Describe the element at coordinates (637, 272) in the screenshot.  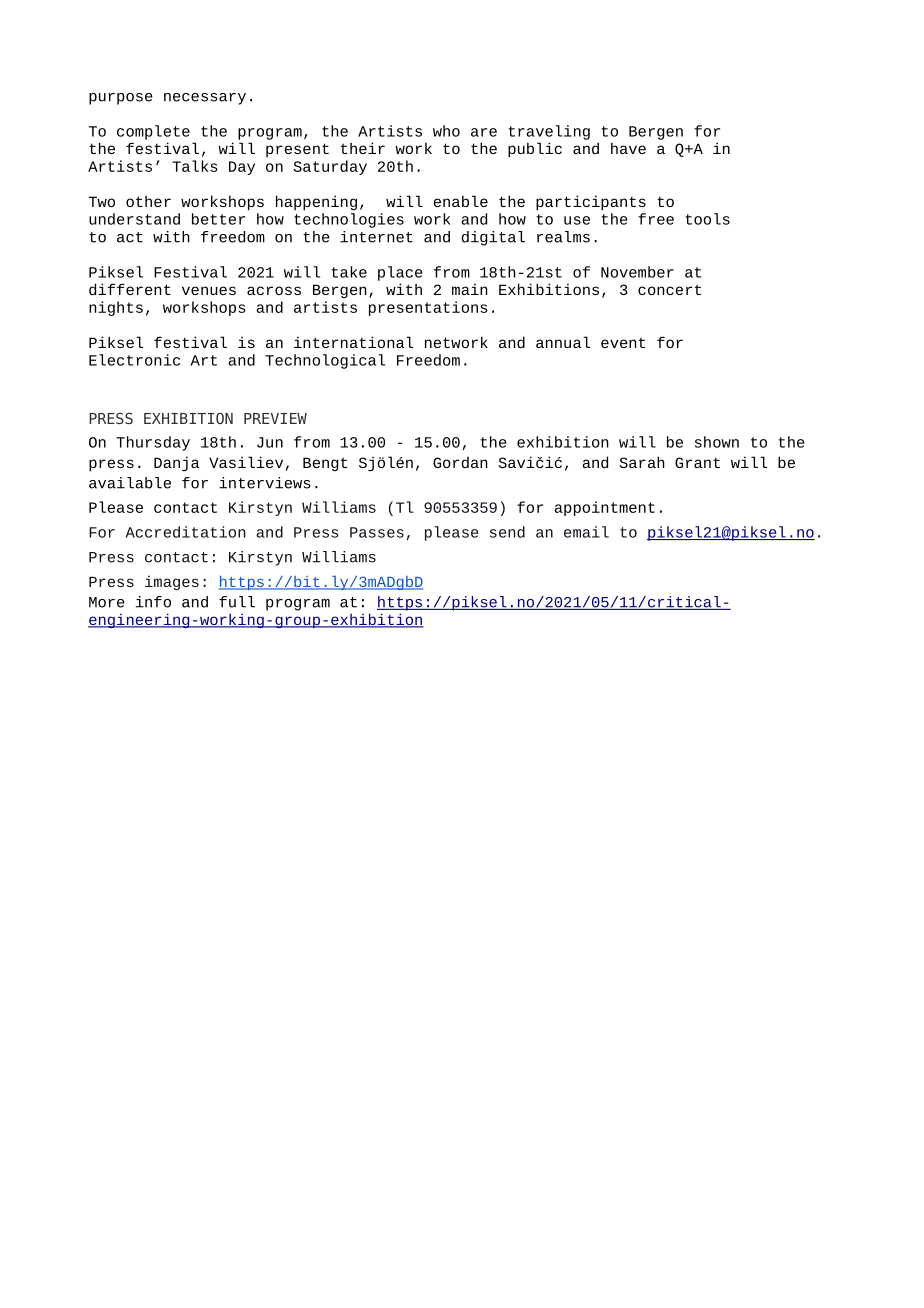
I see `November` at that location.
